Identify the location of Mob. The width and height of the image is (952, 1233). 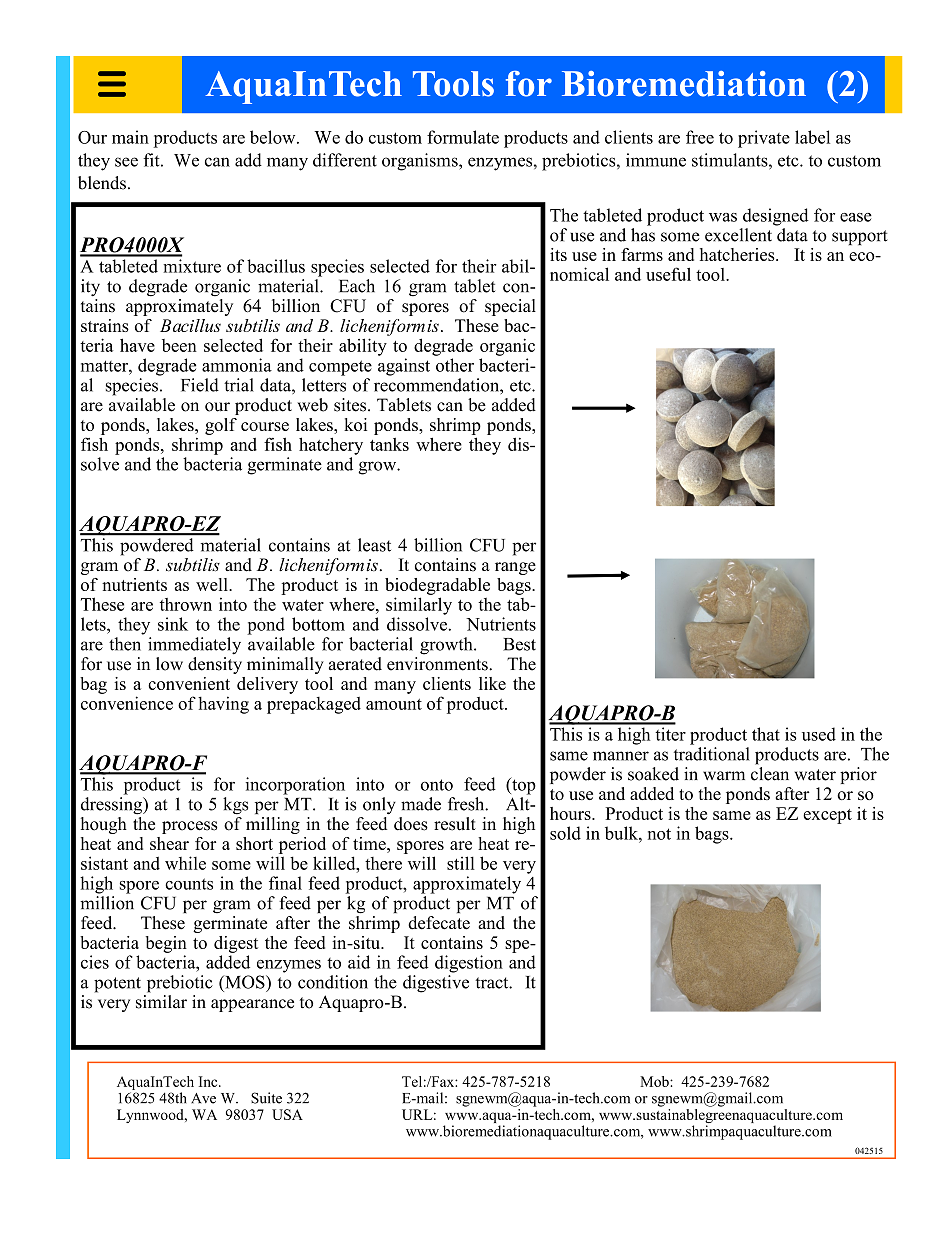
(655, 1081).
